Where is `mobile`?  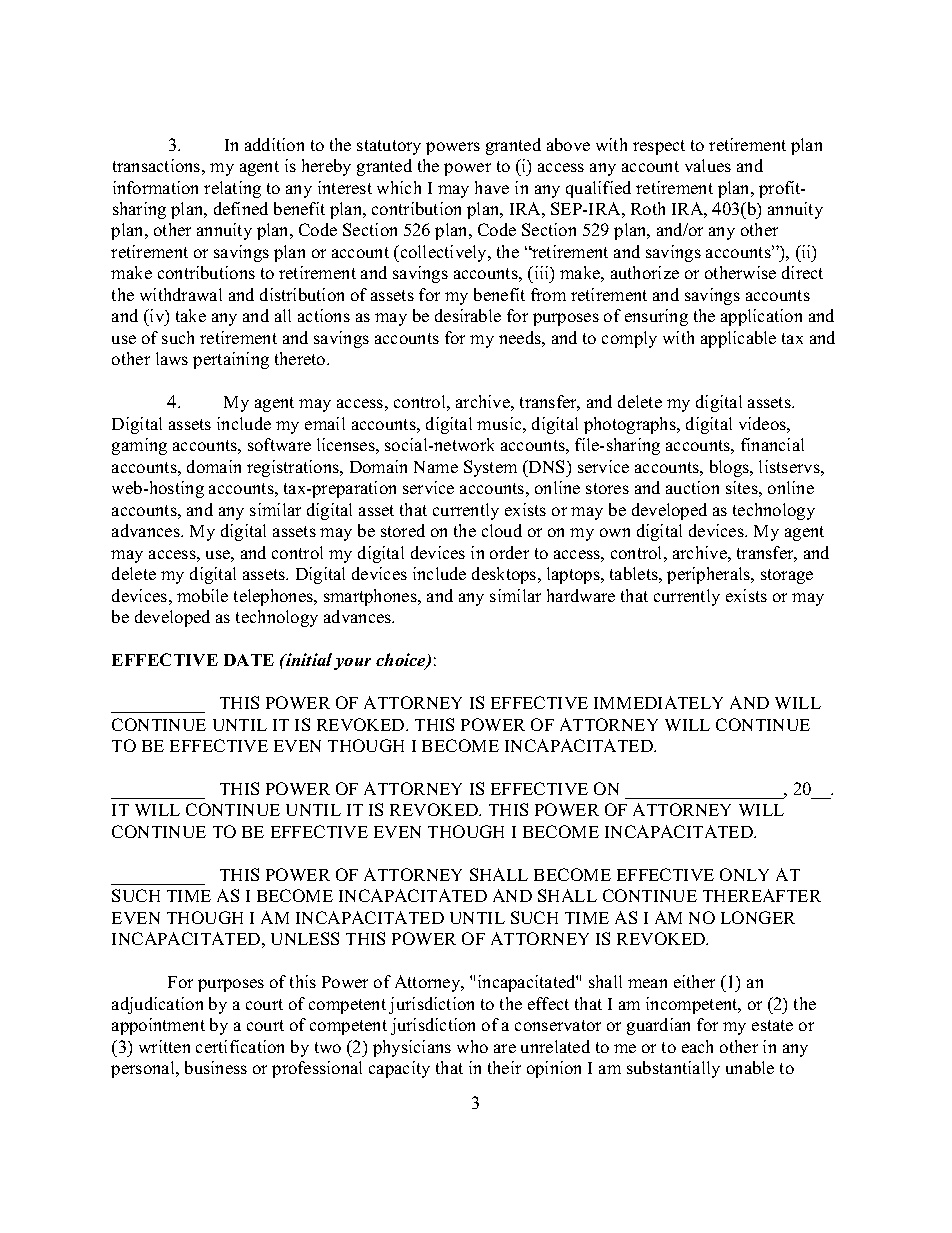
mobile is located at coordinates (202, 595).
